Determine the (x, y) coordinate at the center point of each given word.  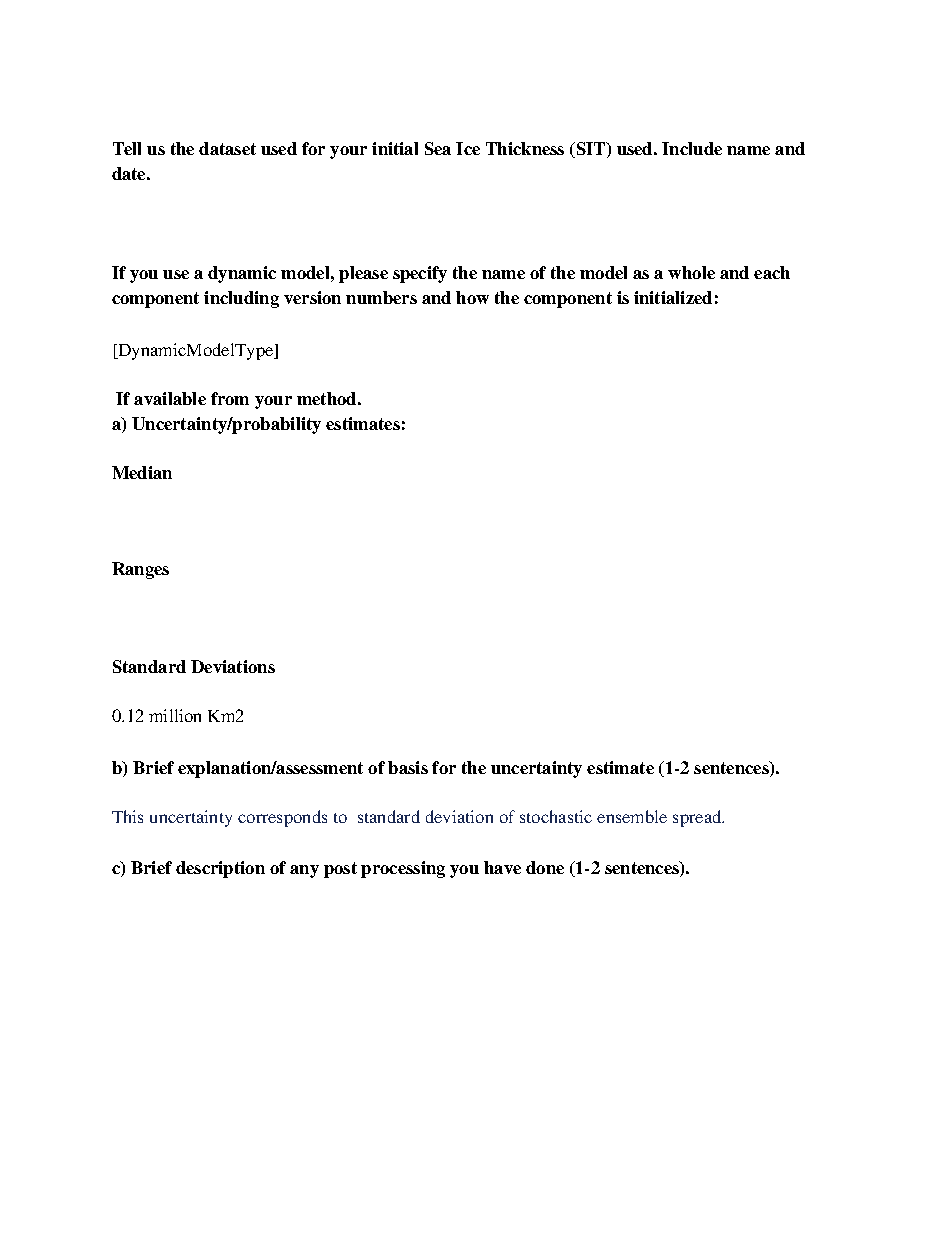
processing (403, 869)
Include (692, 148)
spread (698, 818)
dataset (227, 148)
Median (142, 472)
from (230, 398)
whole (691, 272)
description (220, 869)
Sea (438, 148)
